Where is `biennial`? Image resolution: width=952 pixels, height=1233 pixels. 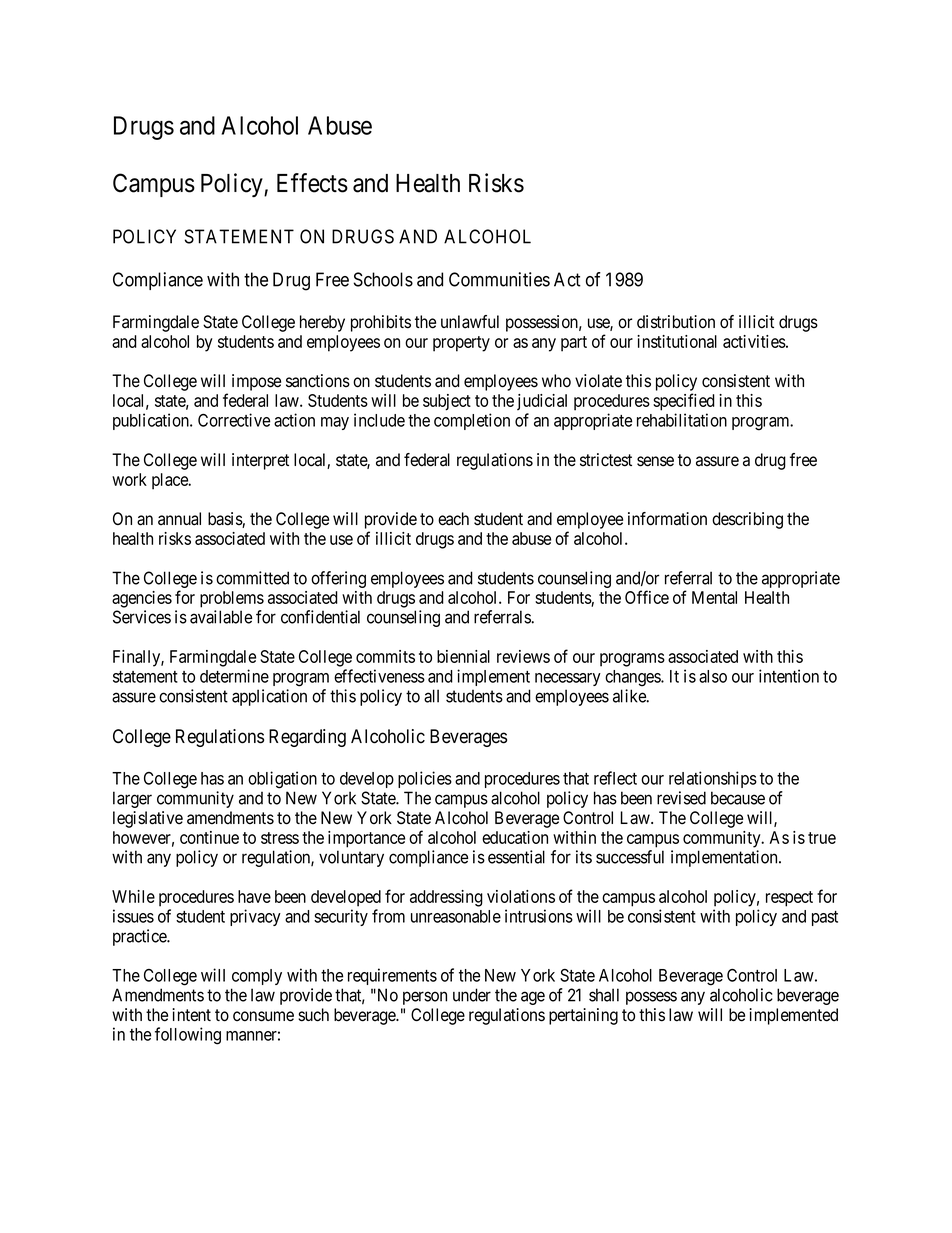
biennial is located at coordinates (463, 656).
